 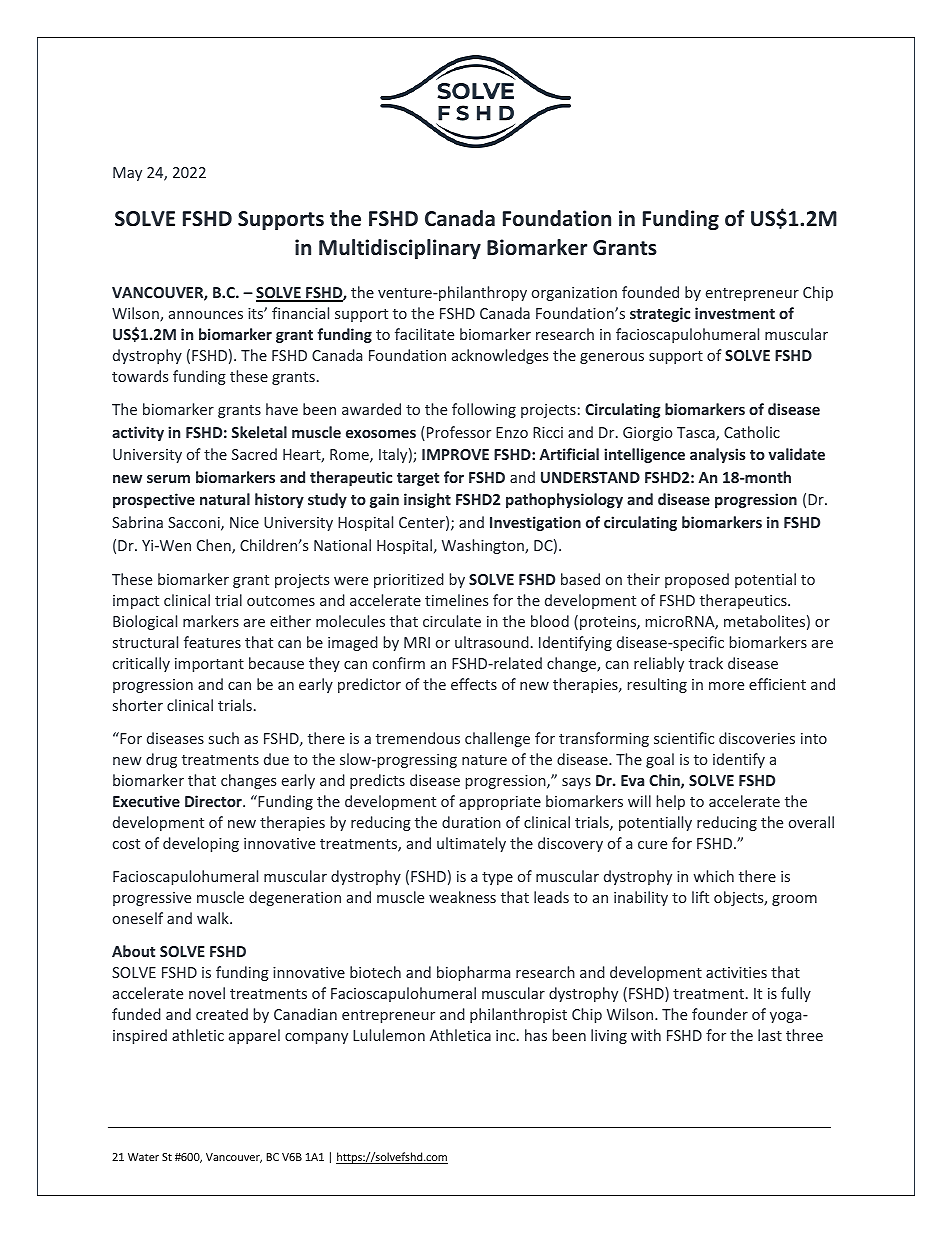 I want to click on May, so click(x=127, y=174).
